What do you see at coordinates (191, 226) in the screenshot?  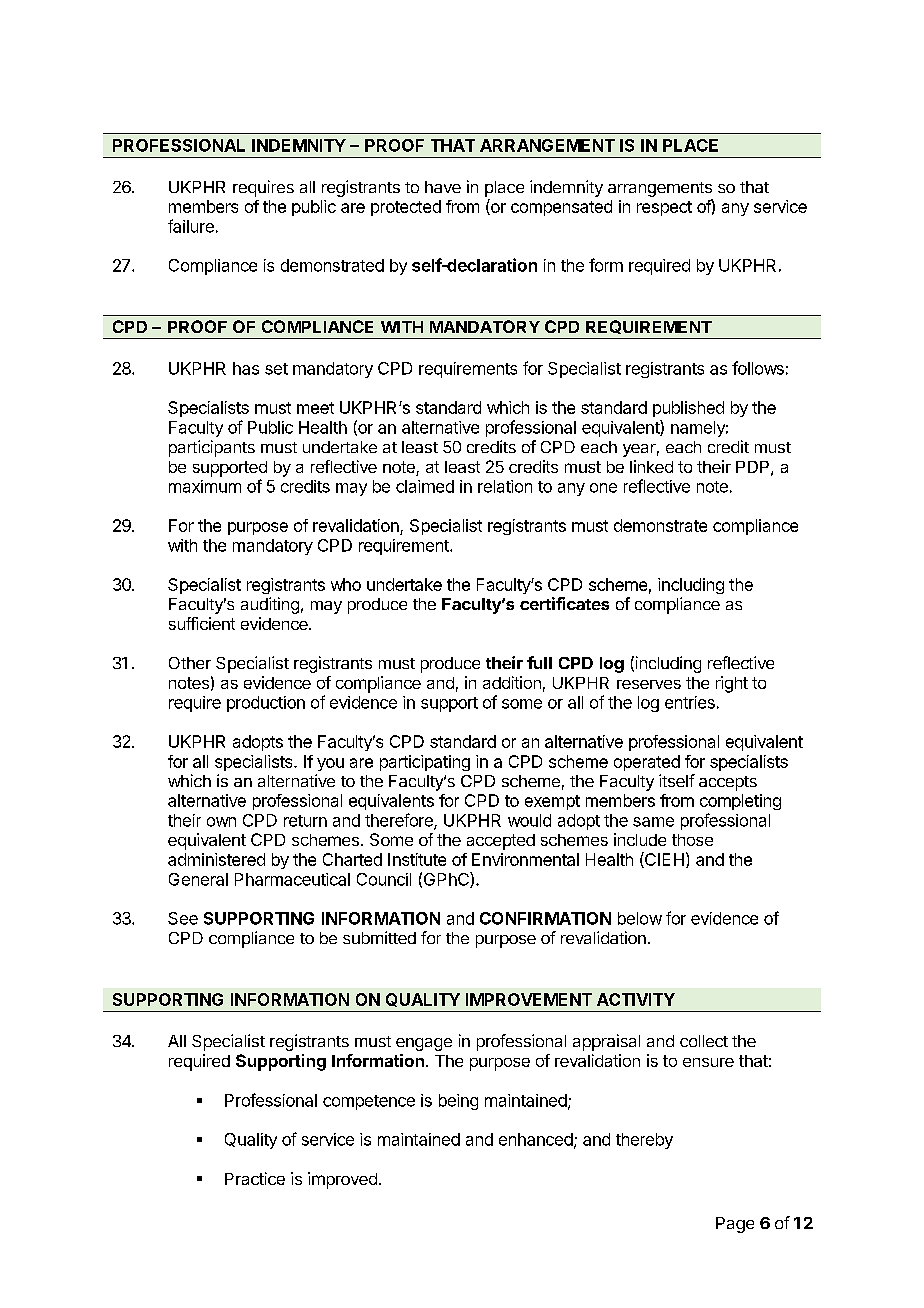 I see `failure` at bounding box center [191, 226].
